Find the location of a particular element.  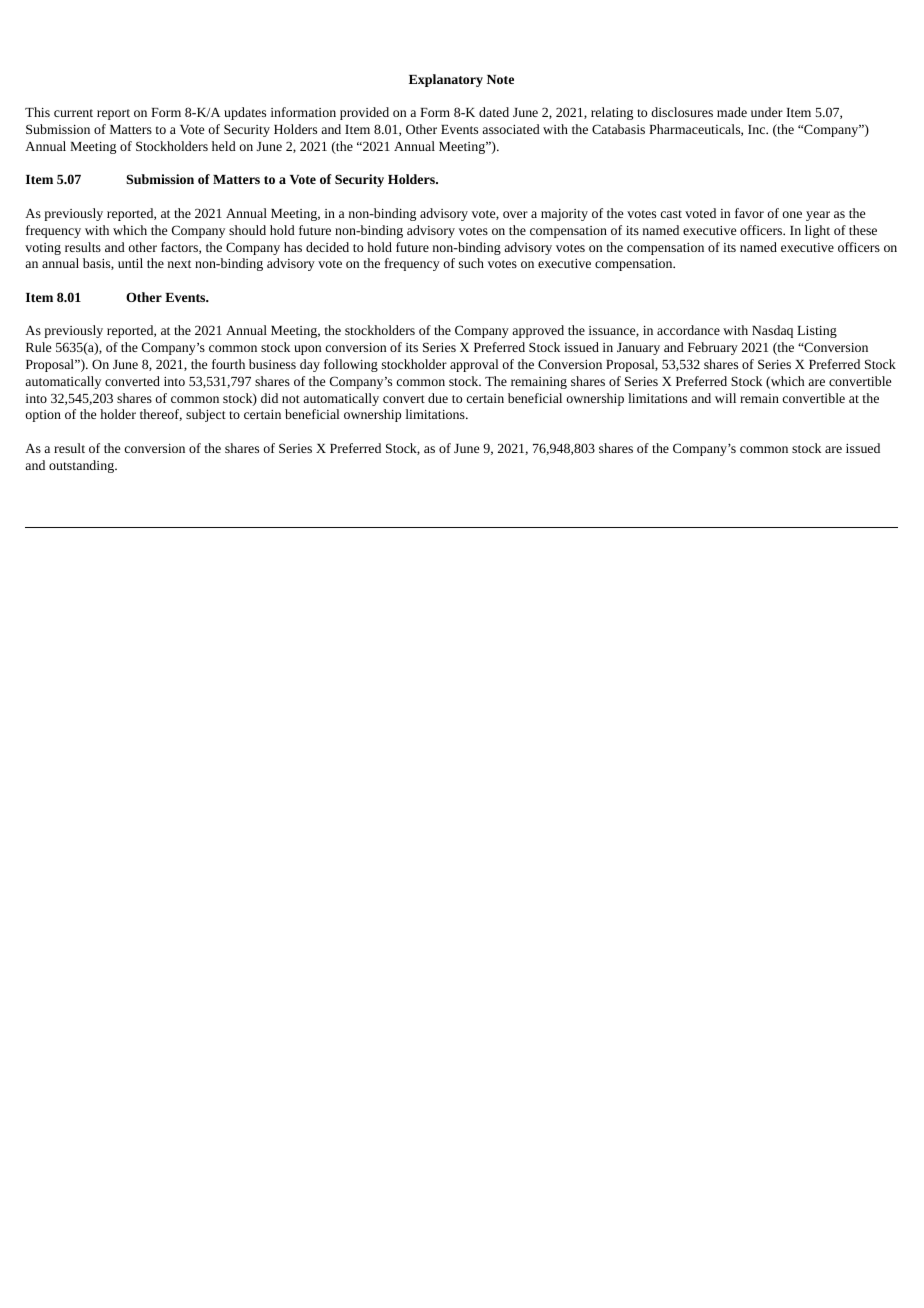

such is located at coordinates (471, 263).
